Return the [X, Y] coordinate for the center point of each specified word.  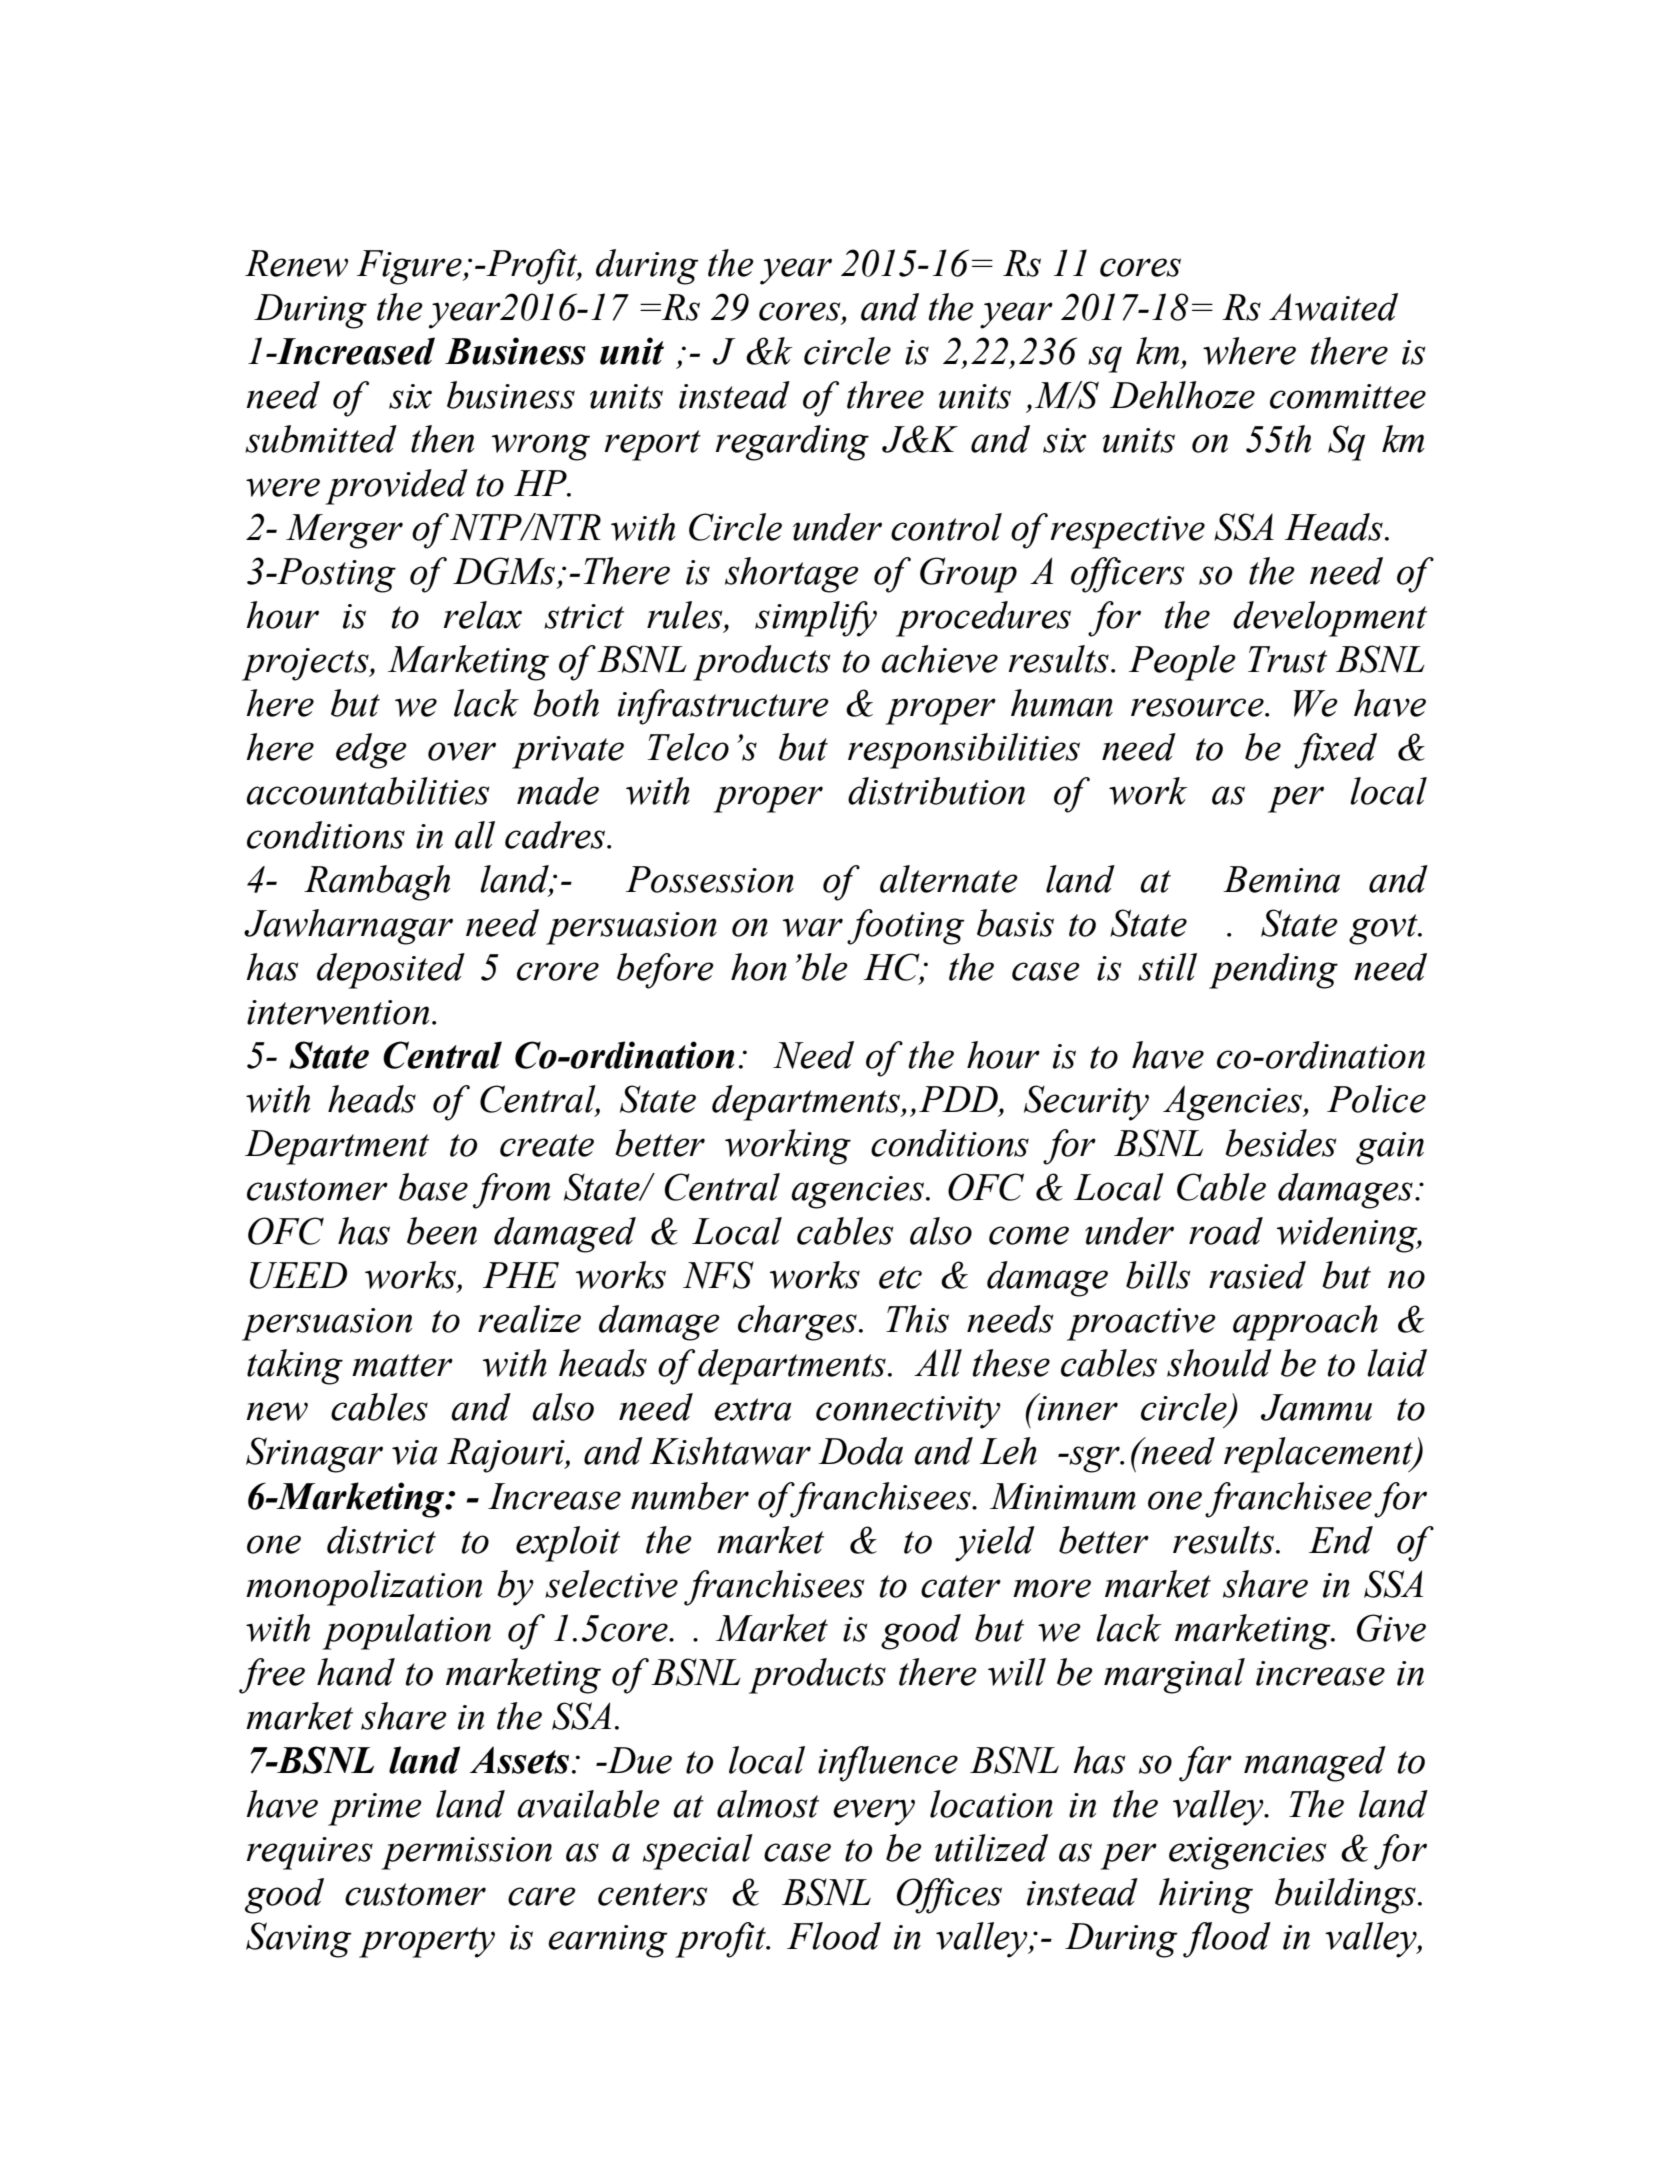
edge [371, 751]
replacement [1319, 1455]
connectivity [908, 1412]
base [433, 1187]
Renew [296, 263]
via [415, 1452]
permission [466, 1853]
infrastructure [723, 707]
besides [1280, 1143]
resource [1198, 707]
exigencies [1247, 1853]
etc [900, 1277]
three [885, 395]
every [874, 1812]
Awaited [1333, 307]
